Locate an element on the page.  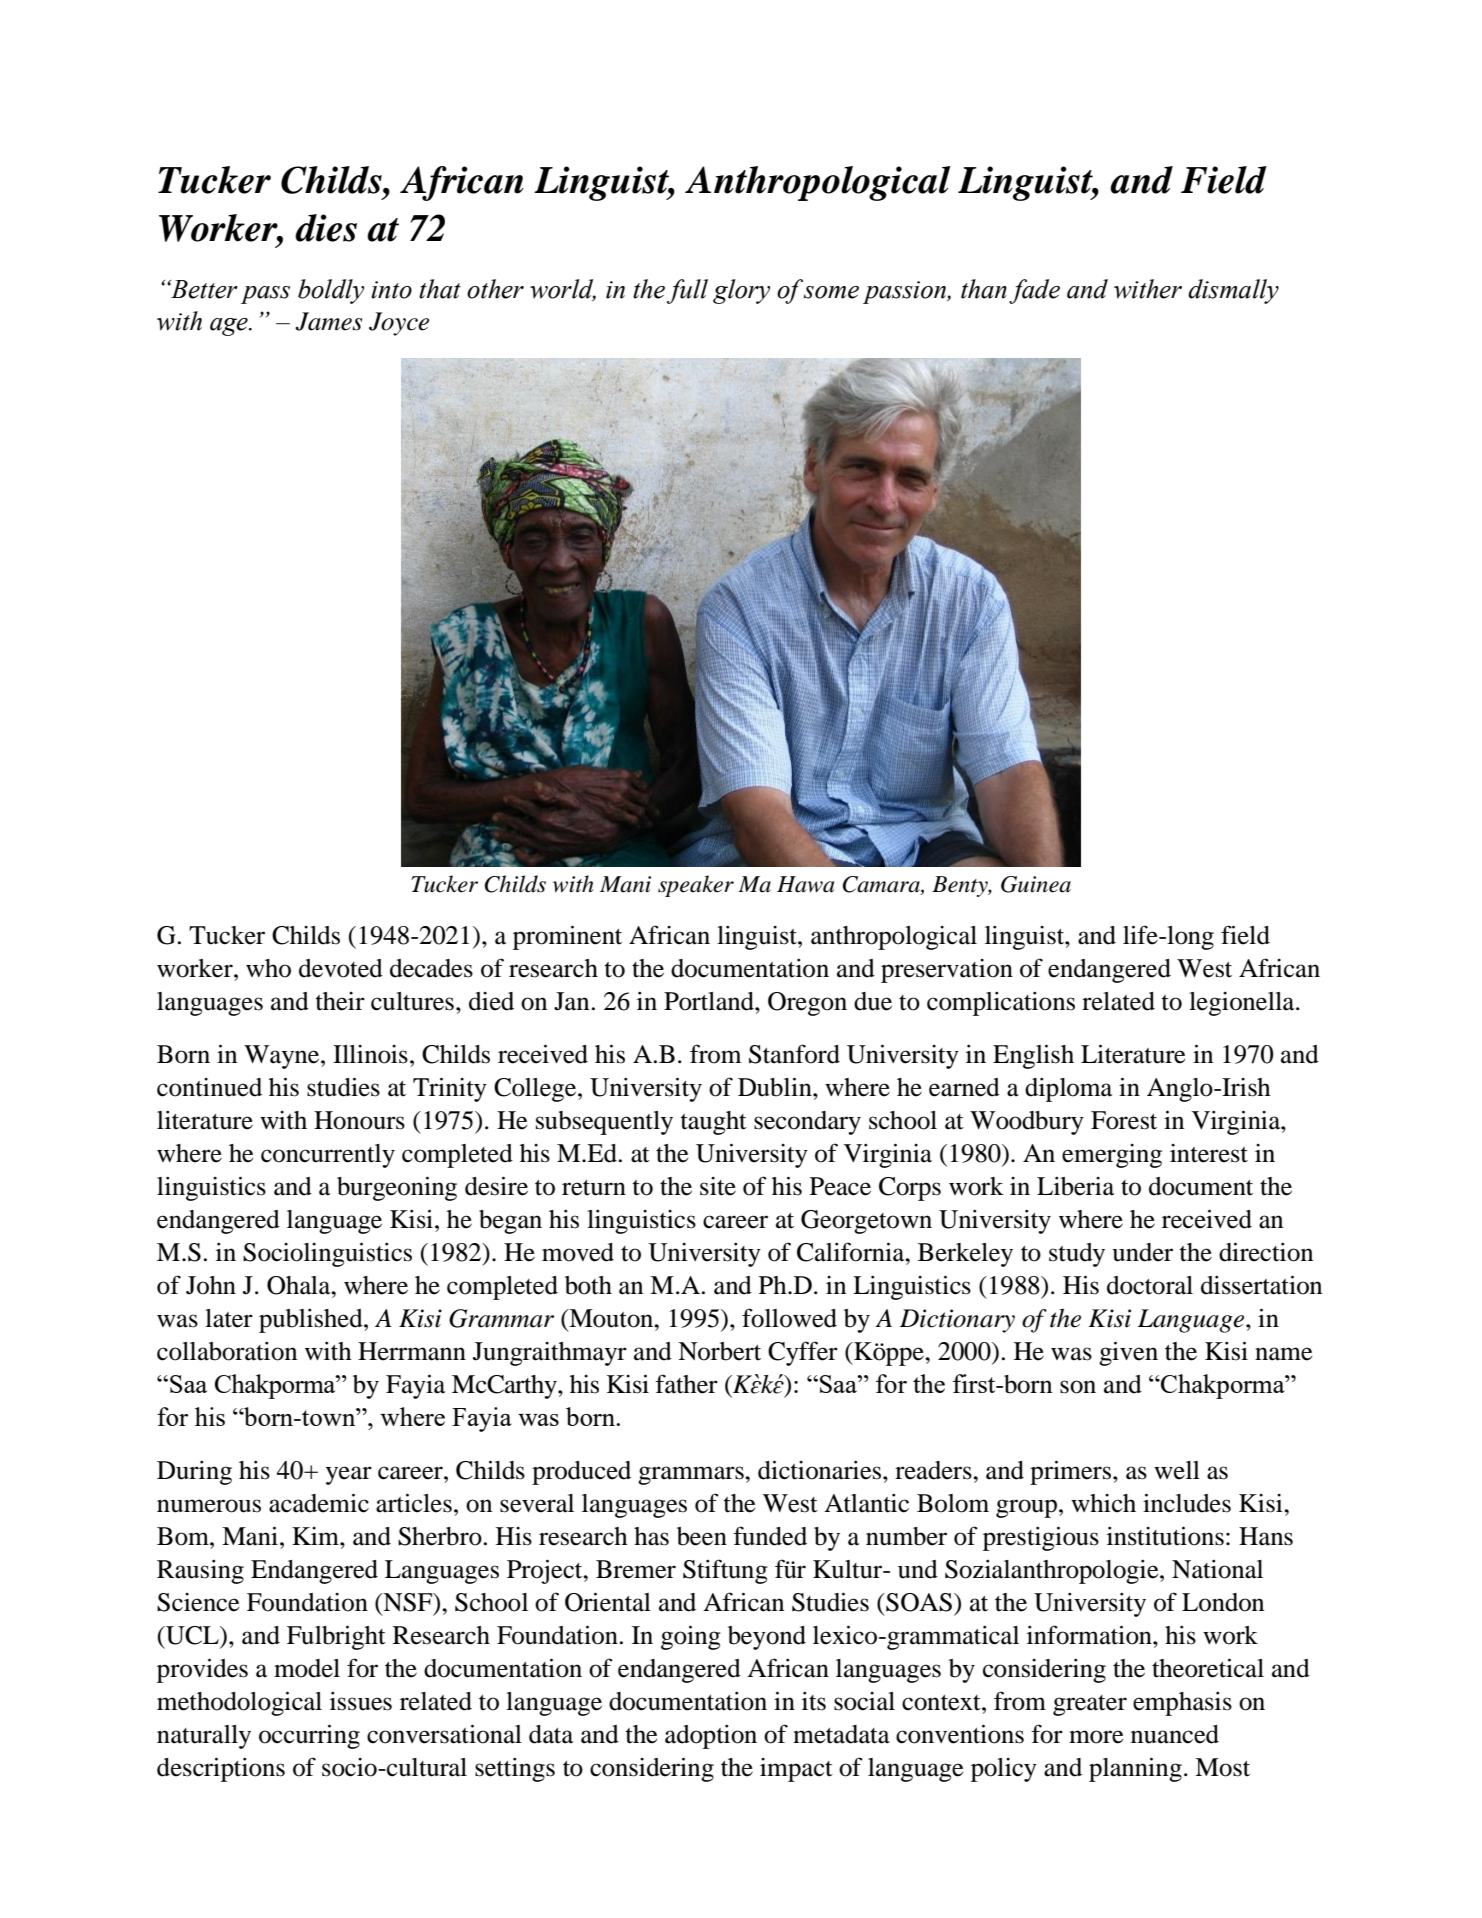
glory is located at coordinates (741, 291).
